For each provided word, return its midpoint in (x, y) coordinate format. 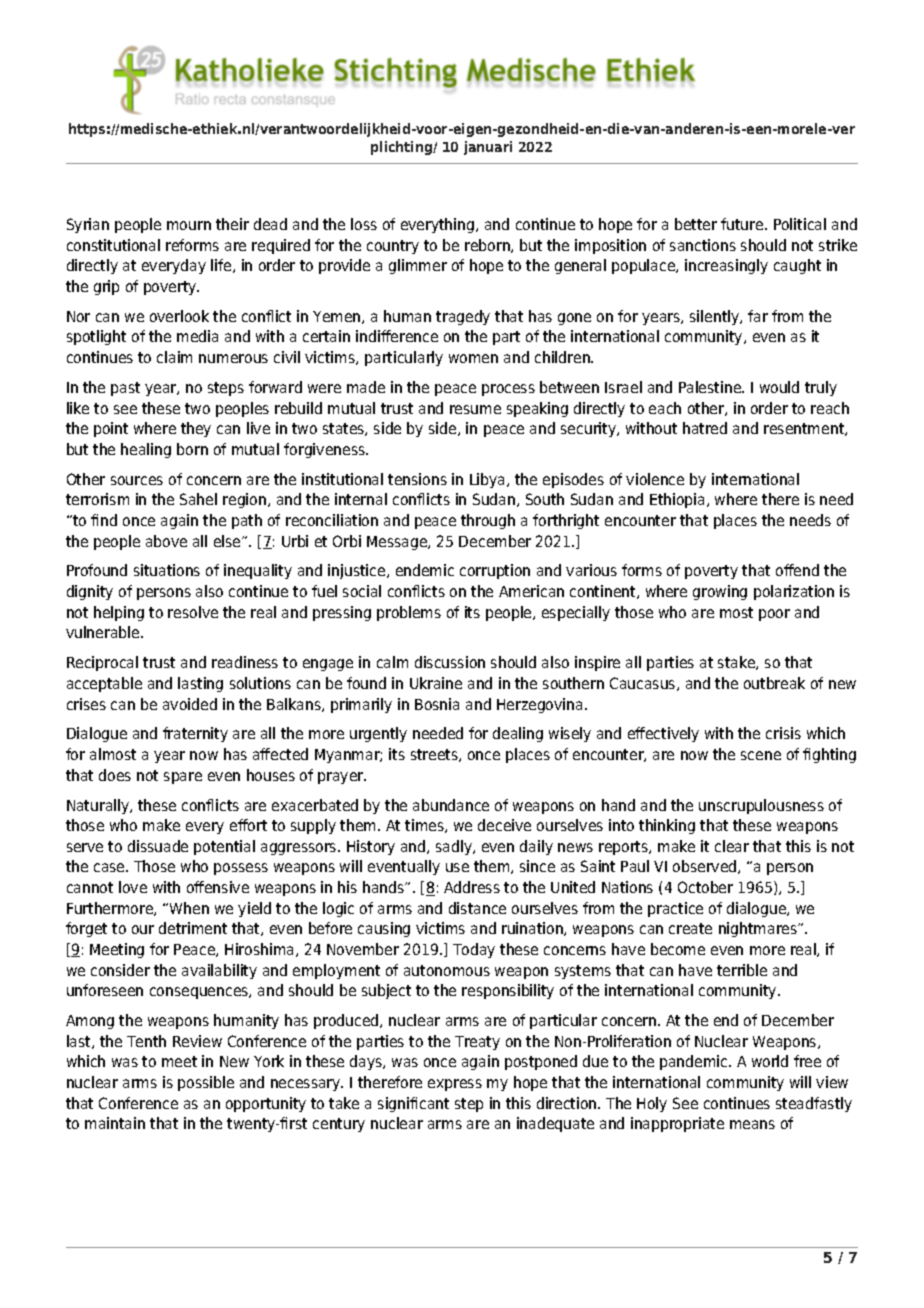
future (743, 224)
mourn (189, 225)
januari (488, 148)
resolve (193, 612)
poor (774, 615)
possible (206, 1083)
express (455, 1085)
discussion (450, 662)
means (752, 1124)
